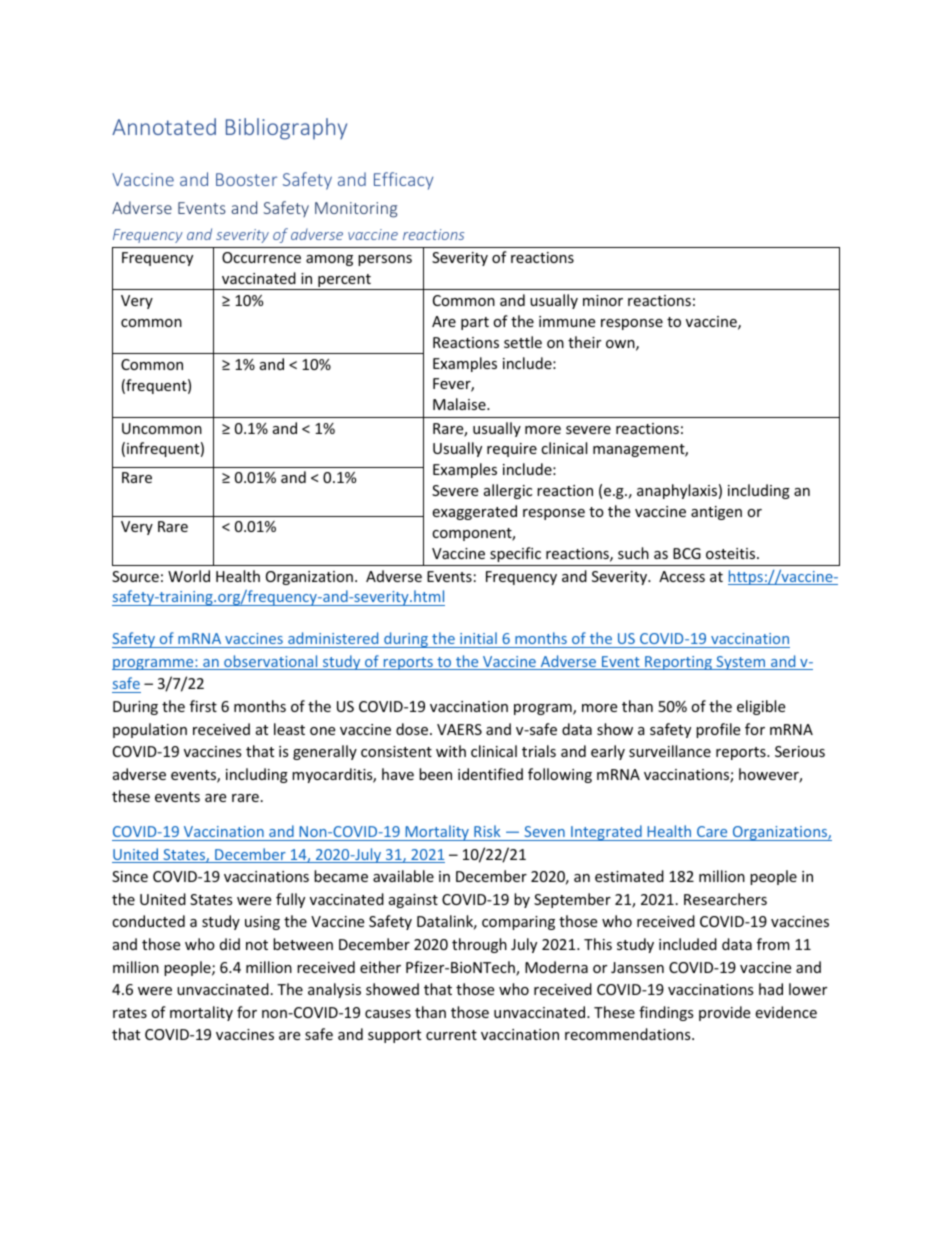 The image size is (952, 1233). What do you see at coordinates (403, 181) in the screenshot?
I see `Efficacy` at bounding box center [403, 181].
